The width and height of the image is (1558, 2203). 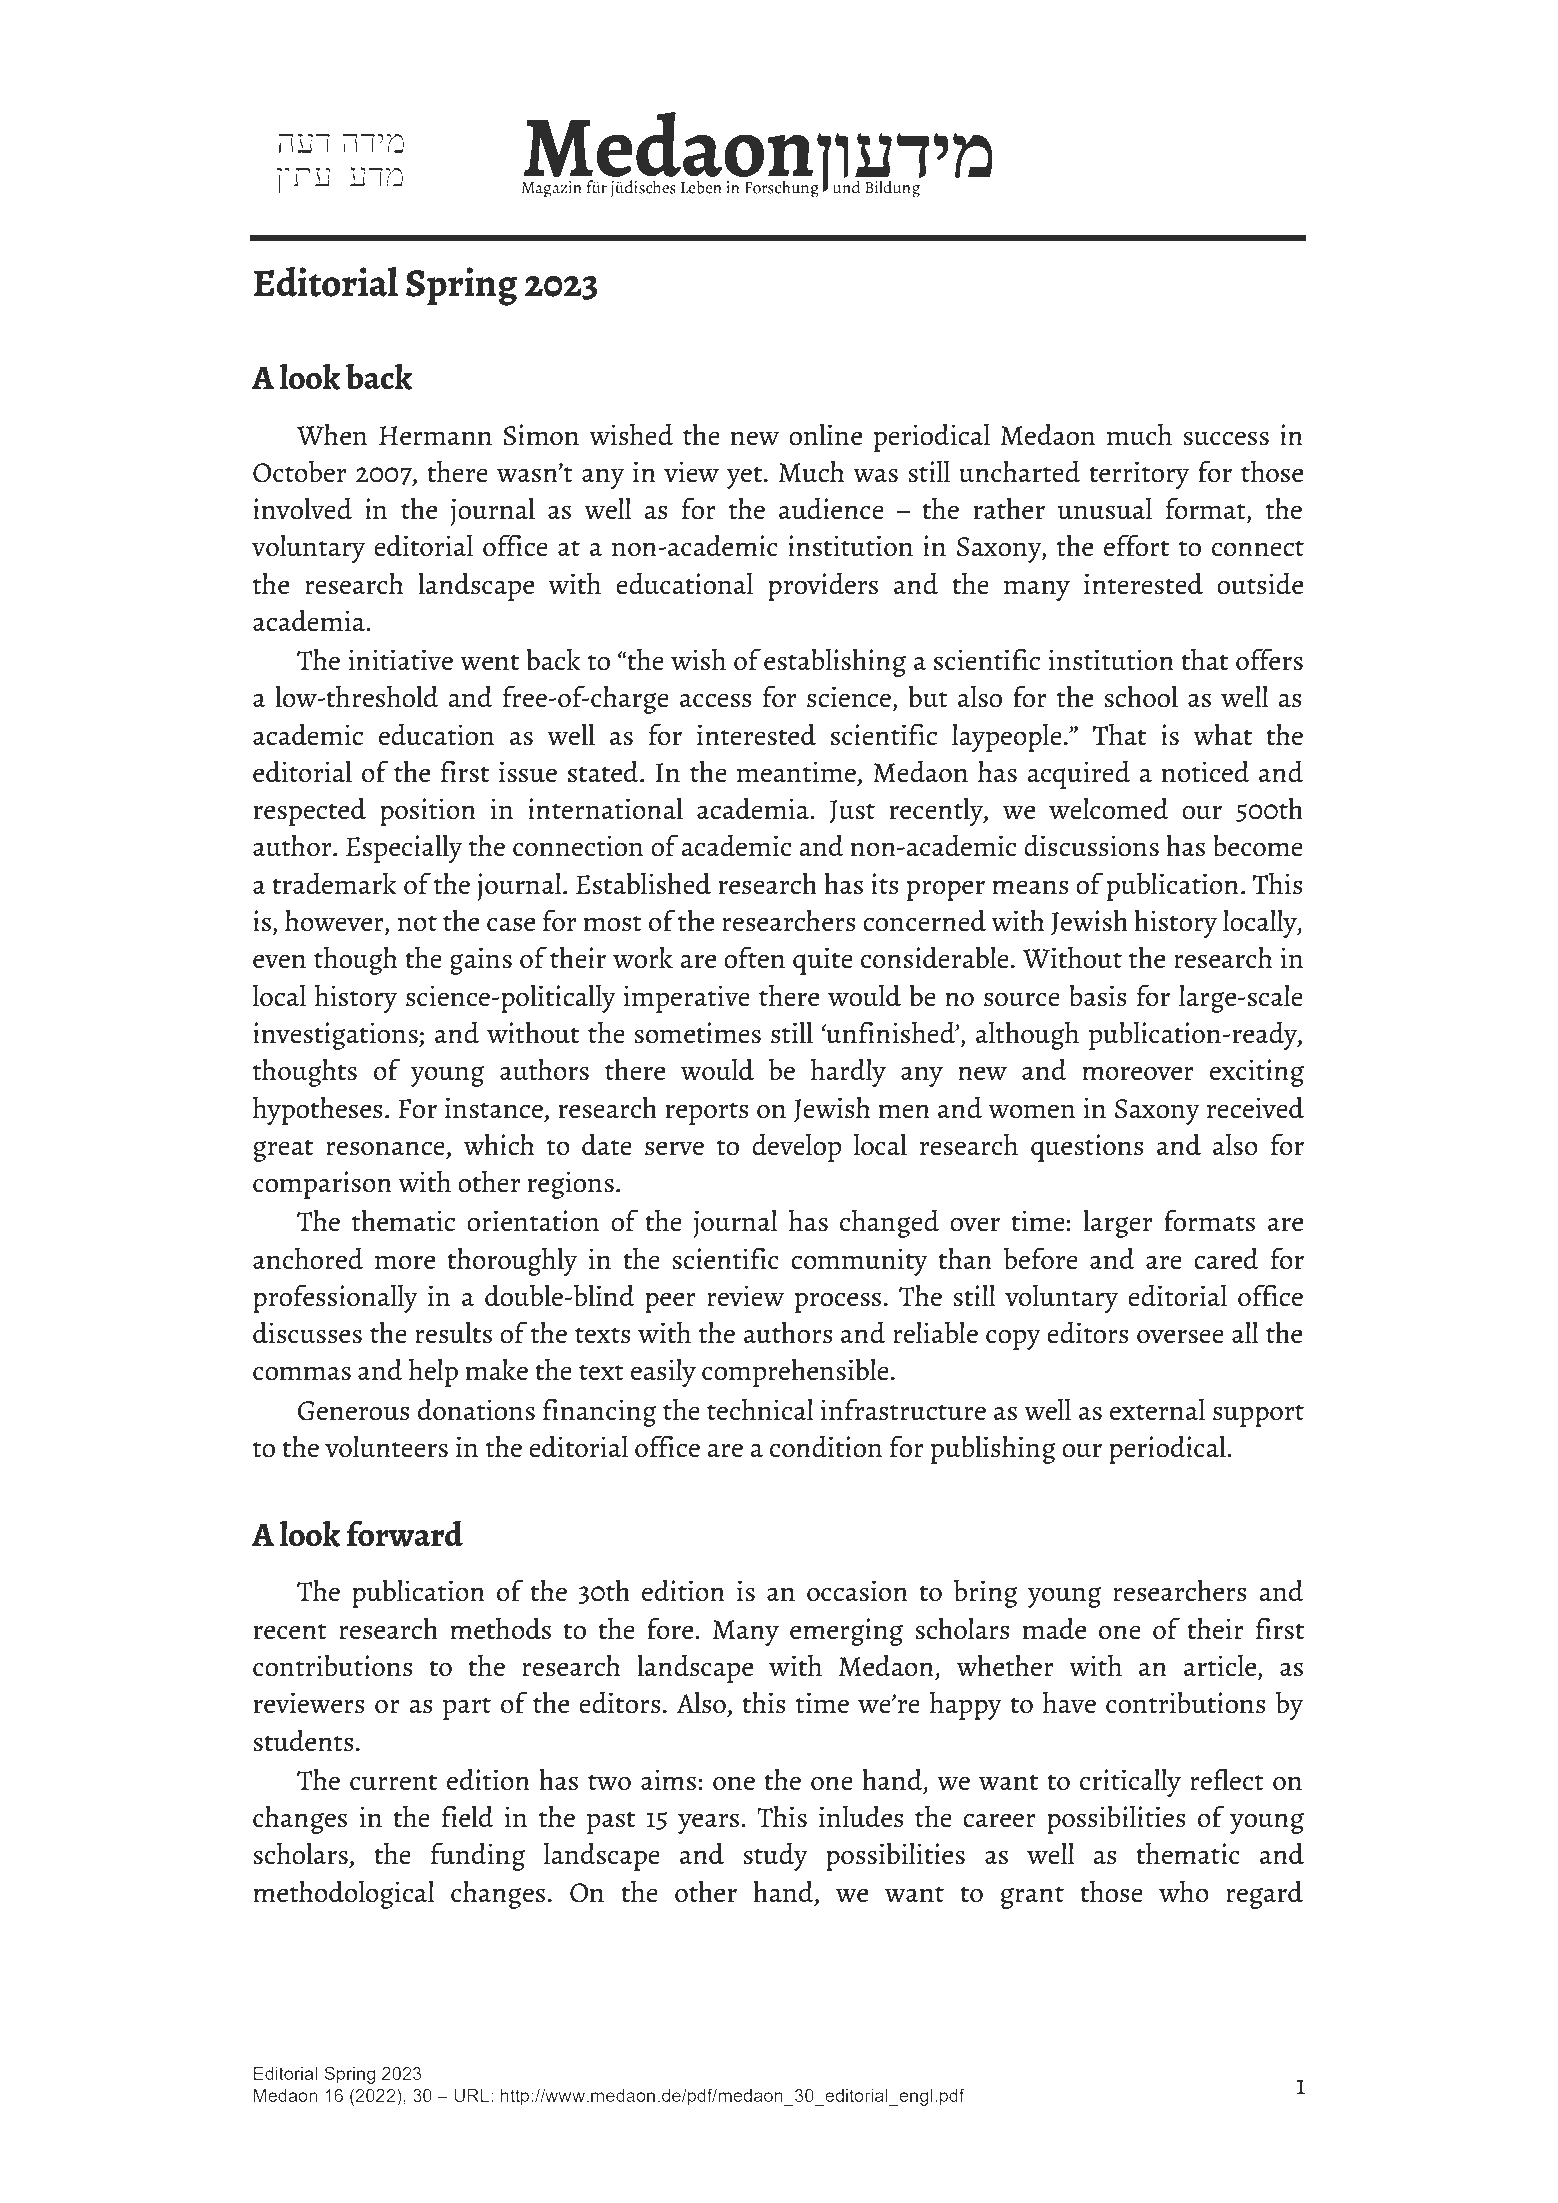 What do you see at coordinates (1139, 475) in the image?
I see `territory` at bounding box center [1139, 475].
